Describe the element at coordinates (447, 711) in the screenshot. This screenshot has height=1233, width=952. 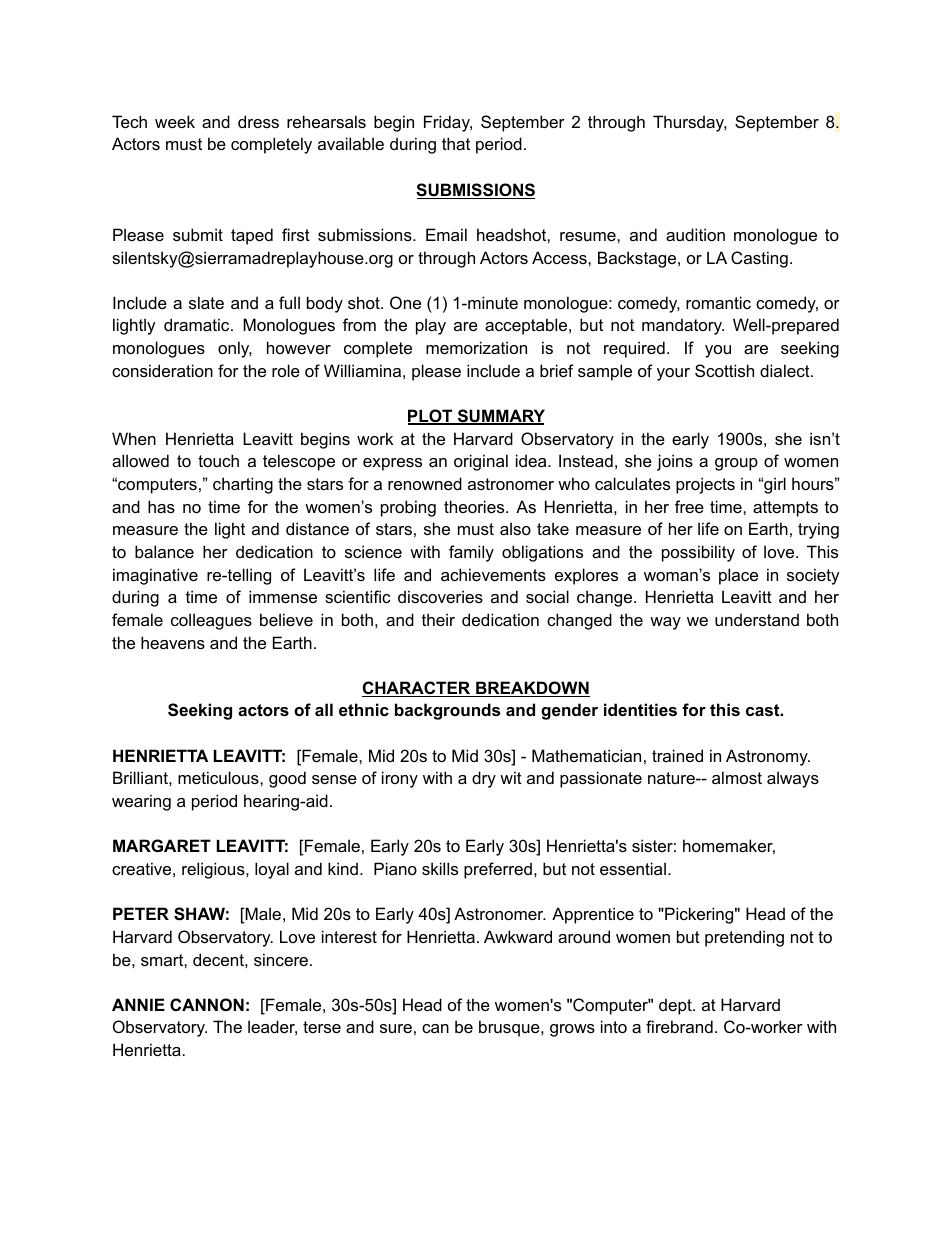
I see `backgrounds` at that location.
